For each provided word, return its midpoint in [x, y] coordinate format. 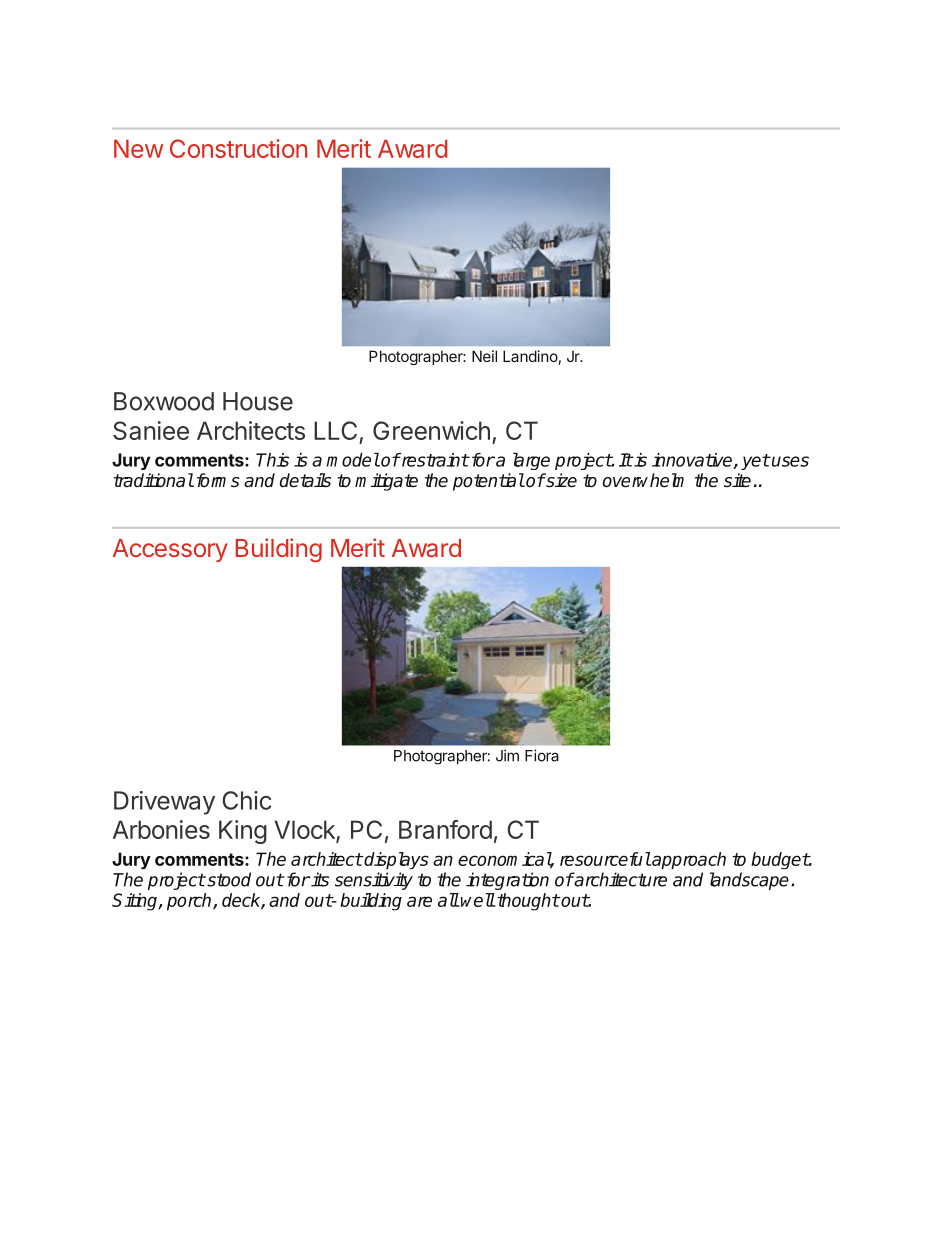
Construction [238, 148]
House [258, 401]
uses [789, 461]
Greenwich [431, 430]
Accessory [170, 550]
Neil [484, 356]
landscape [749, 881]
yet [755, 462]
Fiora [542, 755]
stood [228, 879]
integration [507, 881]
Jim [507, 755]
